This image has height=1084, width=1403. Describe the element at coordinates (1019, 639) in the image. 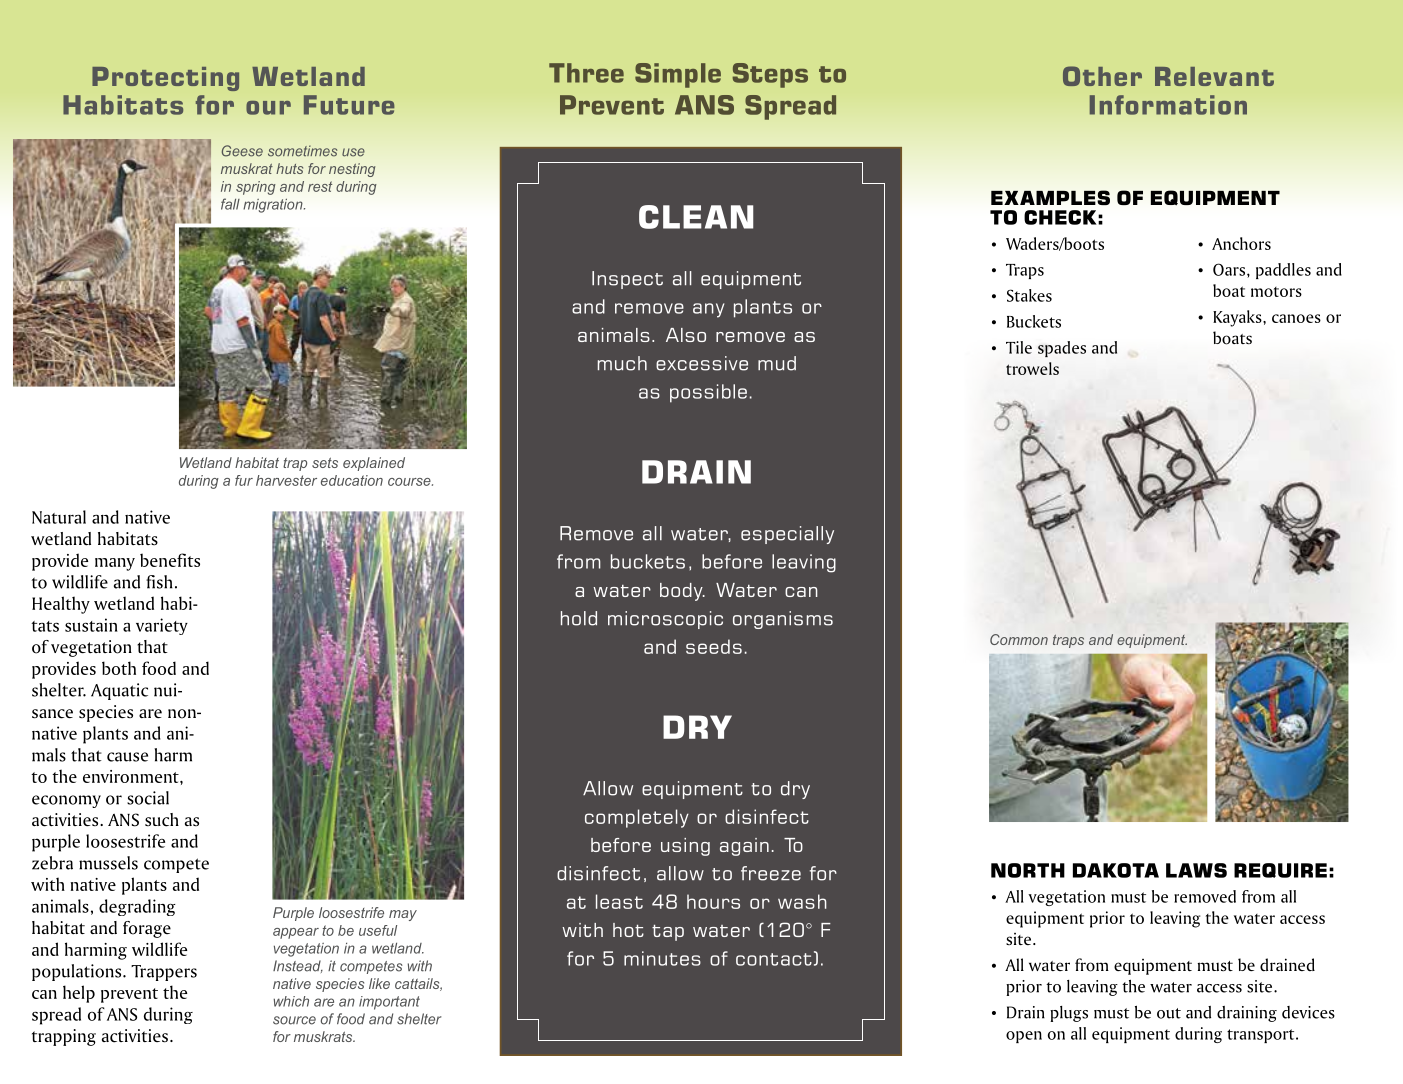

I see `Common` at that location.
